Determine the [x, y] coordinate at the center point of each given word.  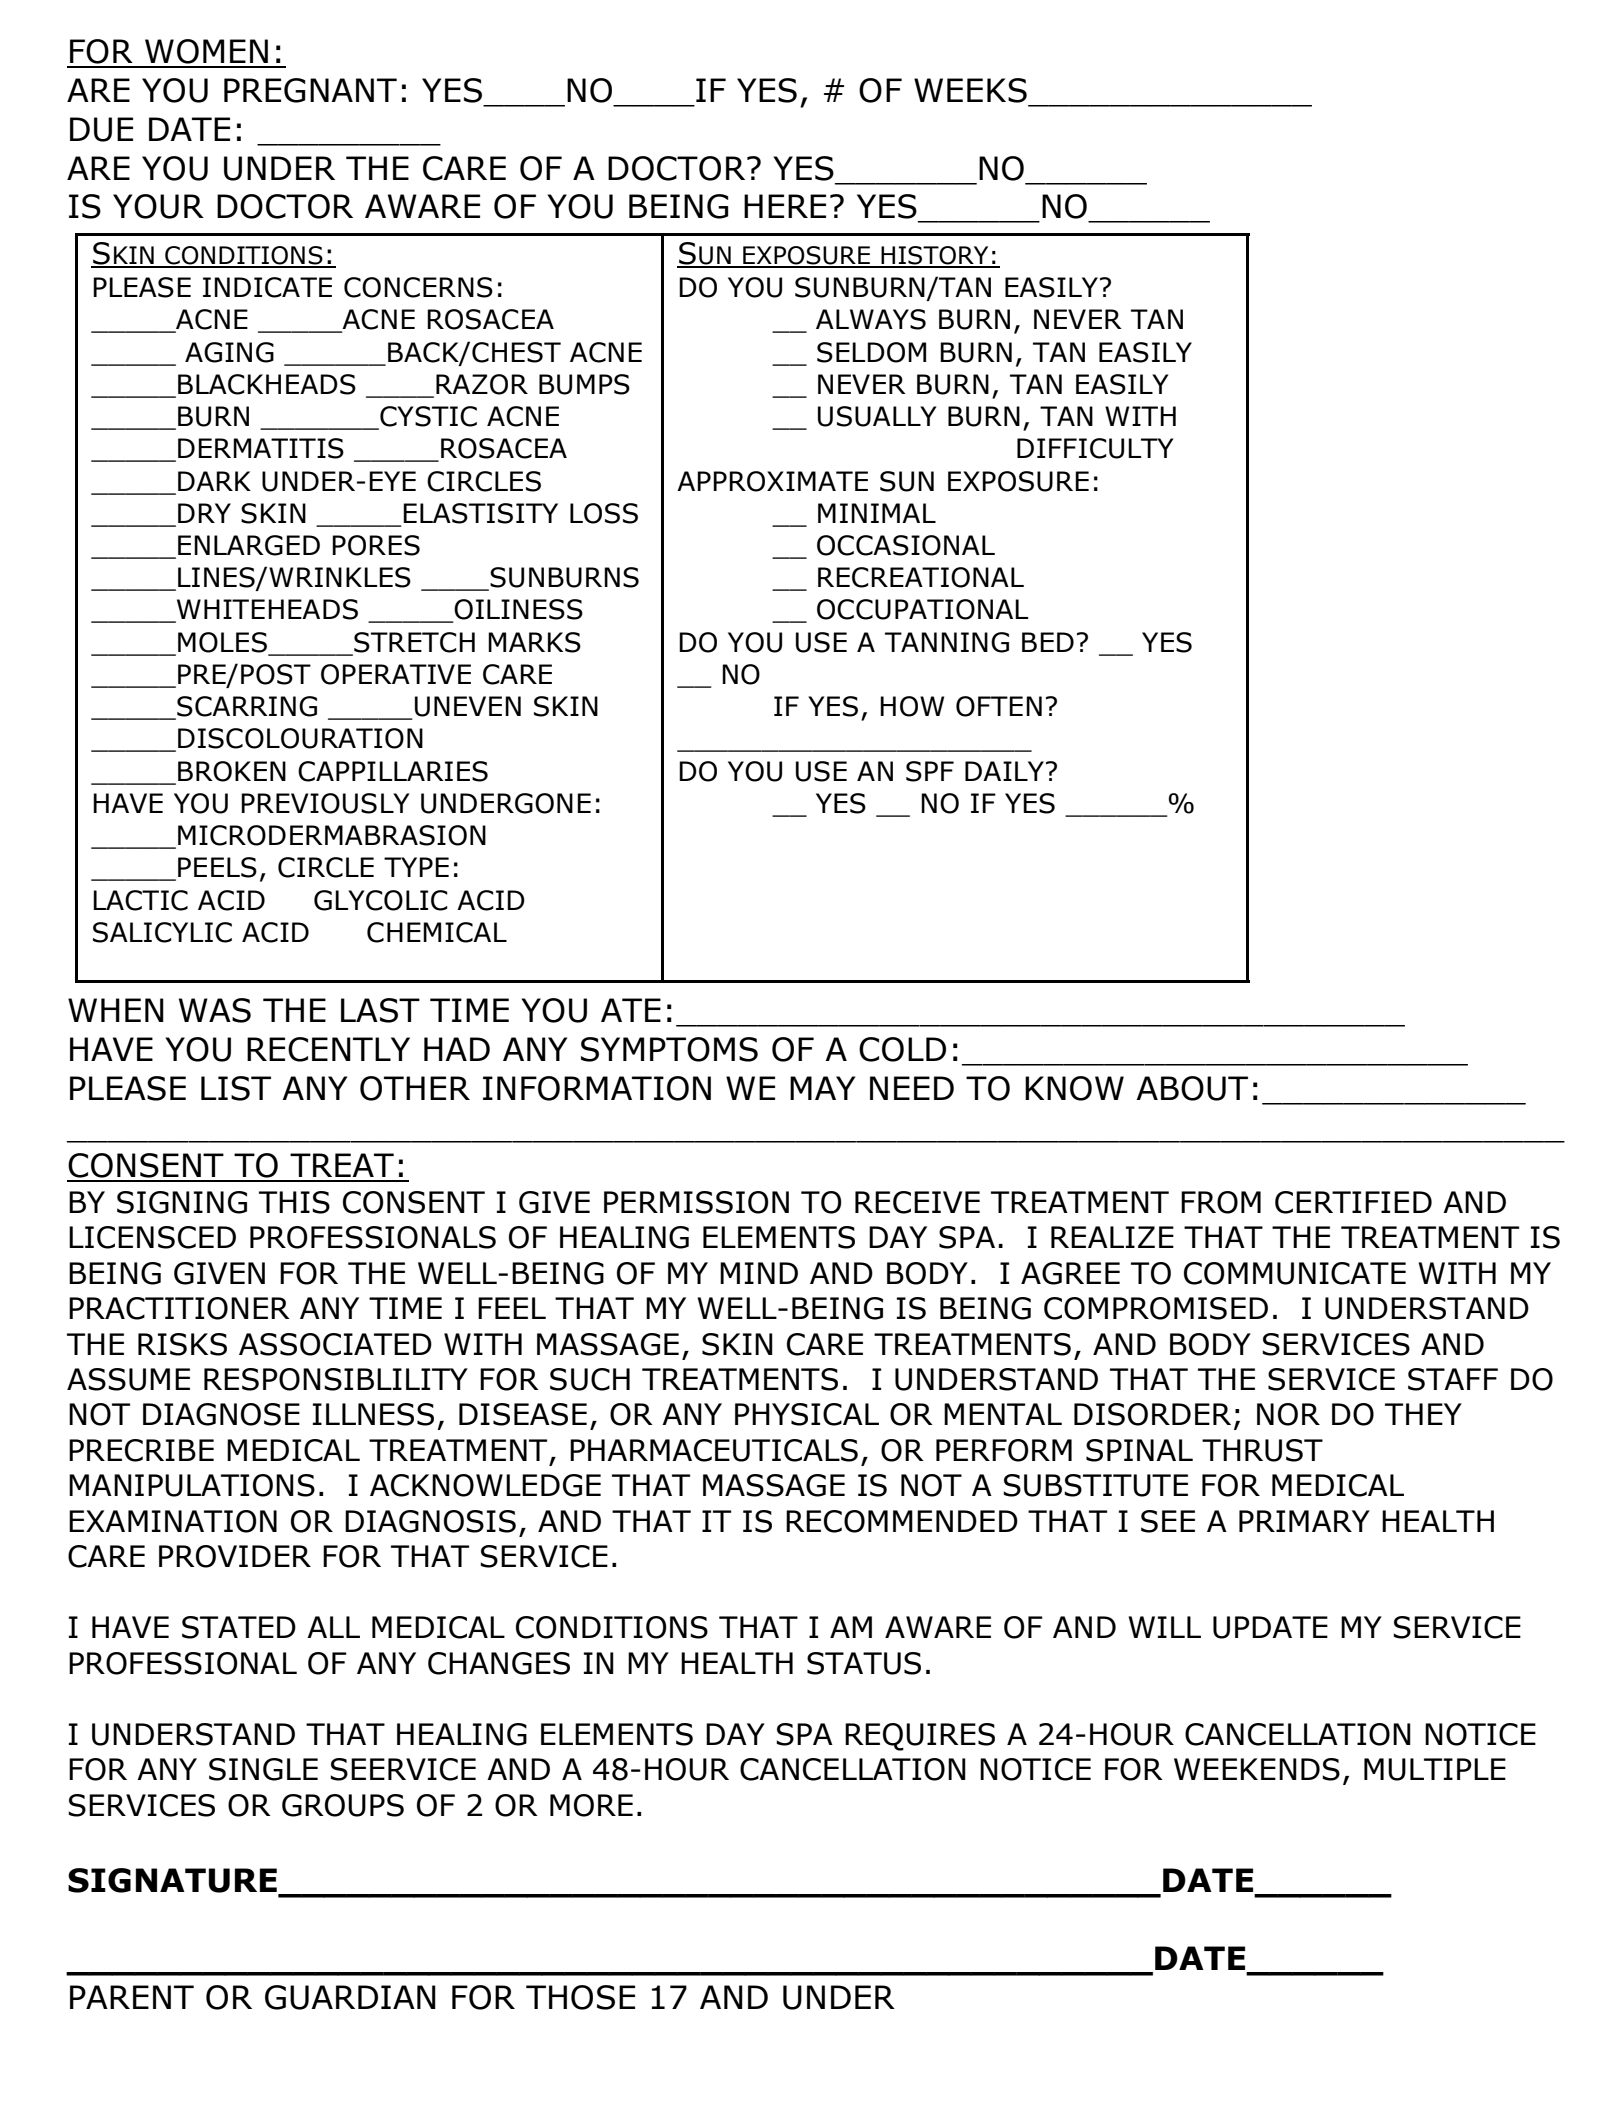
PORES [376, 545]
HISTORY [935, 256]
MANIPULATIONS [192, 1485]
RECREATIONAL [921, 577]
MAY [822, 1088]
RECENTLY [328, 1049]
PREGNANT [310, 90]
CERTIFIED [1353, 1202]
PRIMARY [1304, 1521]
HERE [785, 206]
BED [1048, 642]
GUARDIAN [350, 1997]
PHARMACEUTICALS [714, 1450]
